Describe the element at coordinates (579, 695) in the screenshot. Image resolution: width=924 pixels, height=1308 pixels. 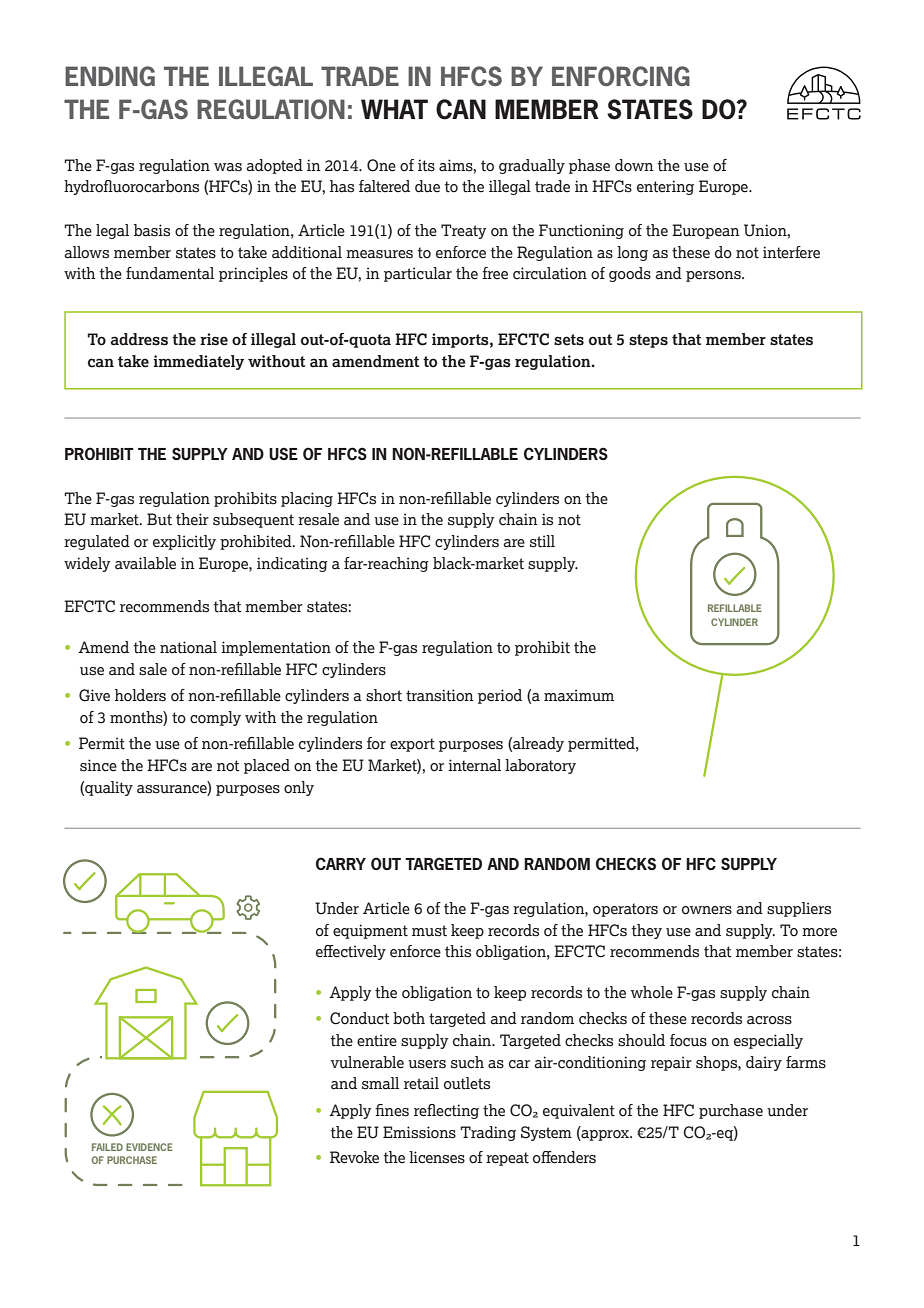
I see `maximum` at that location.
